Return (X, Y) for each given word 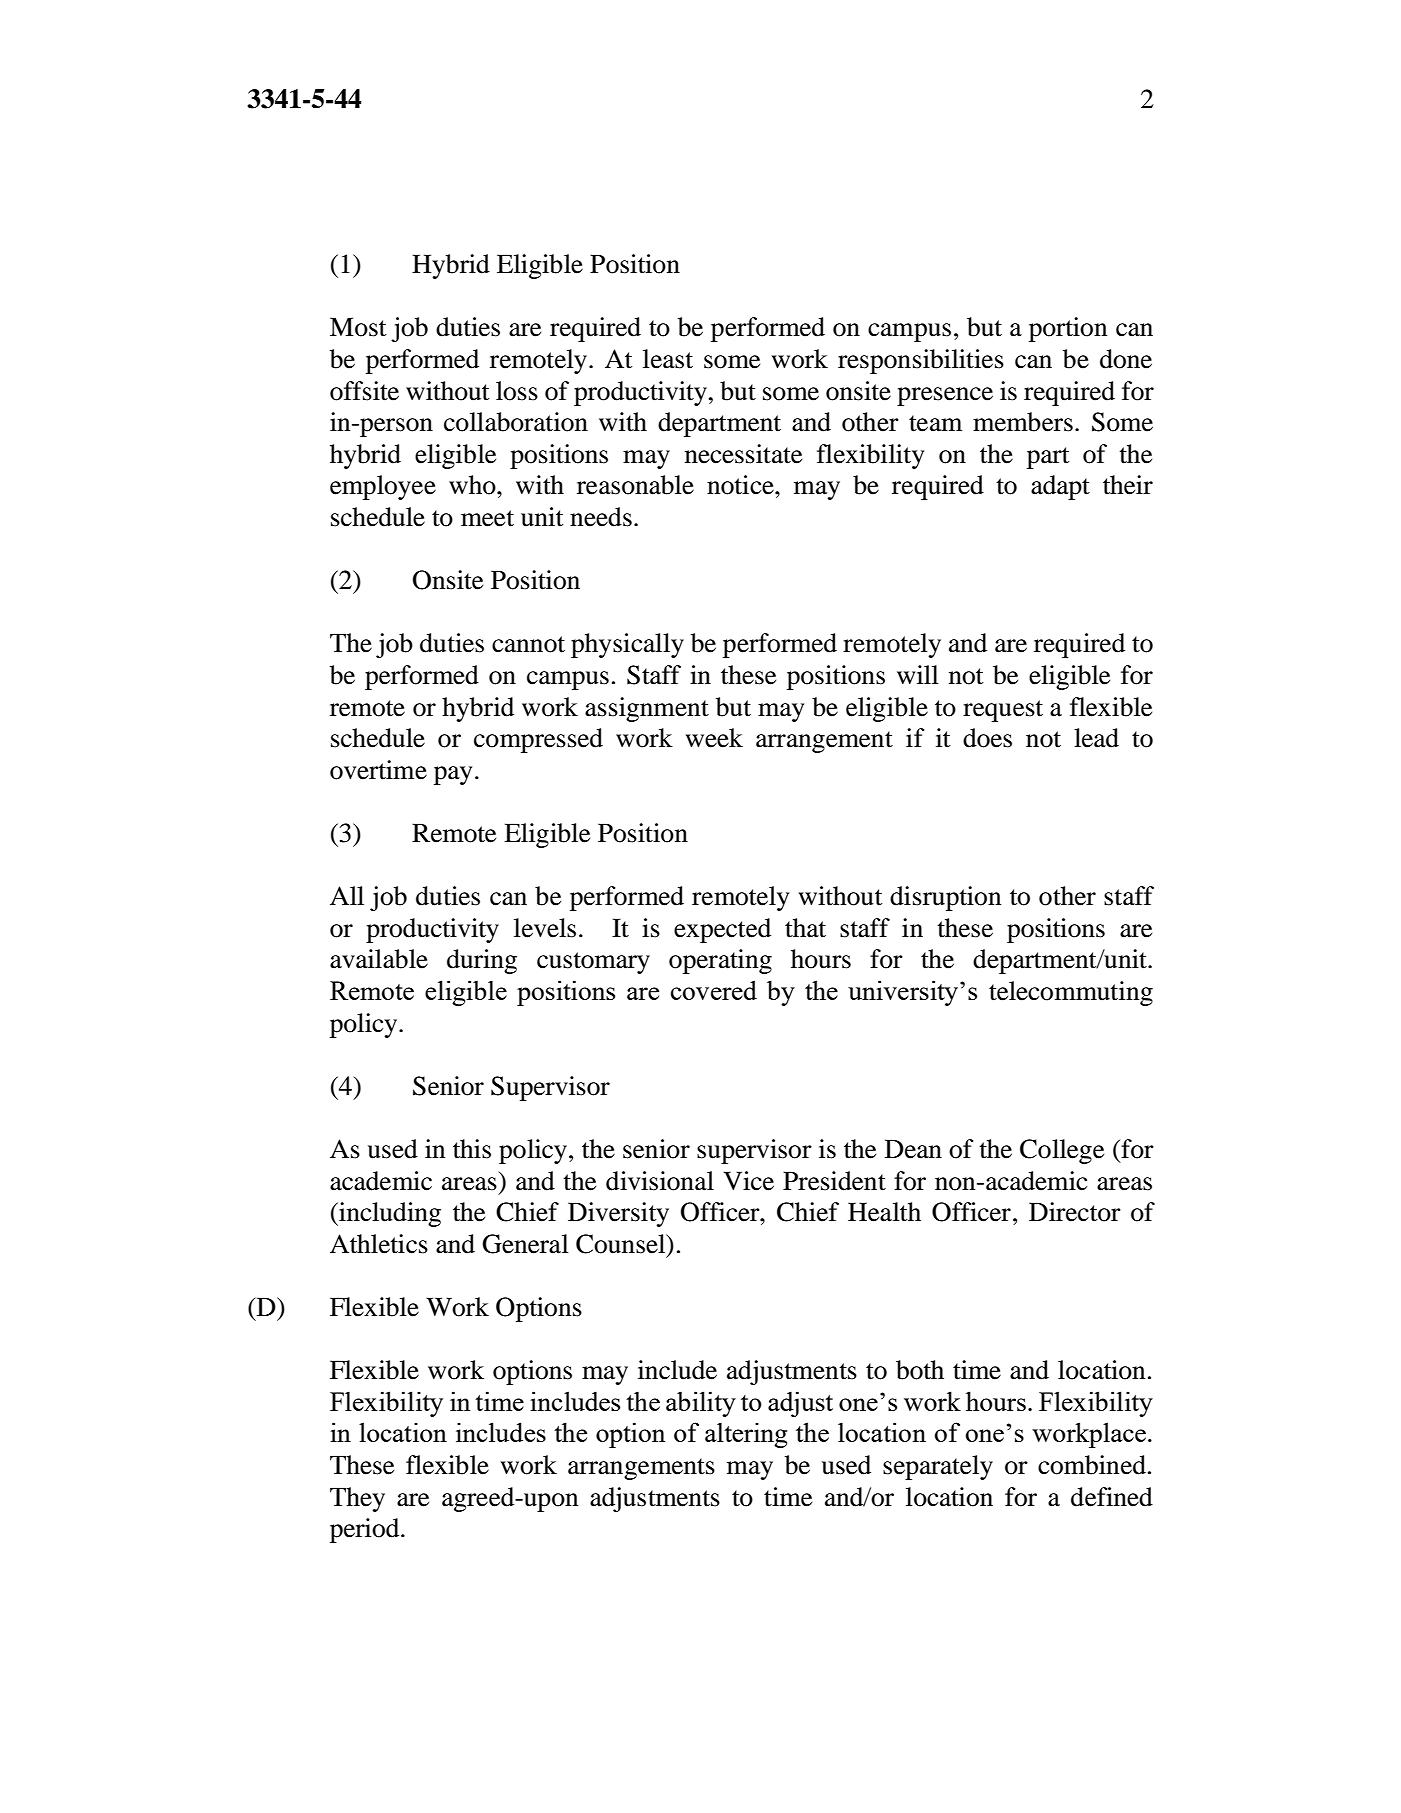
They (357, 1499)
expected (722, 930)
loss (517, 391)
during (482, 961)
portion (1068, 329)
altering (746, 1435)
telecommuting (1071, 993)
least (668, 359)
